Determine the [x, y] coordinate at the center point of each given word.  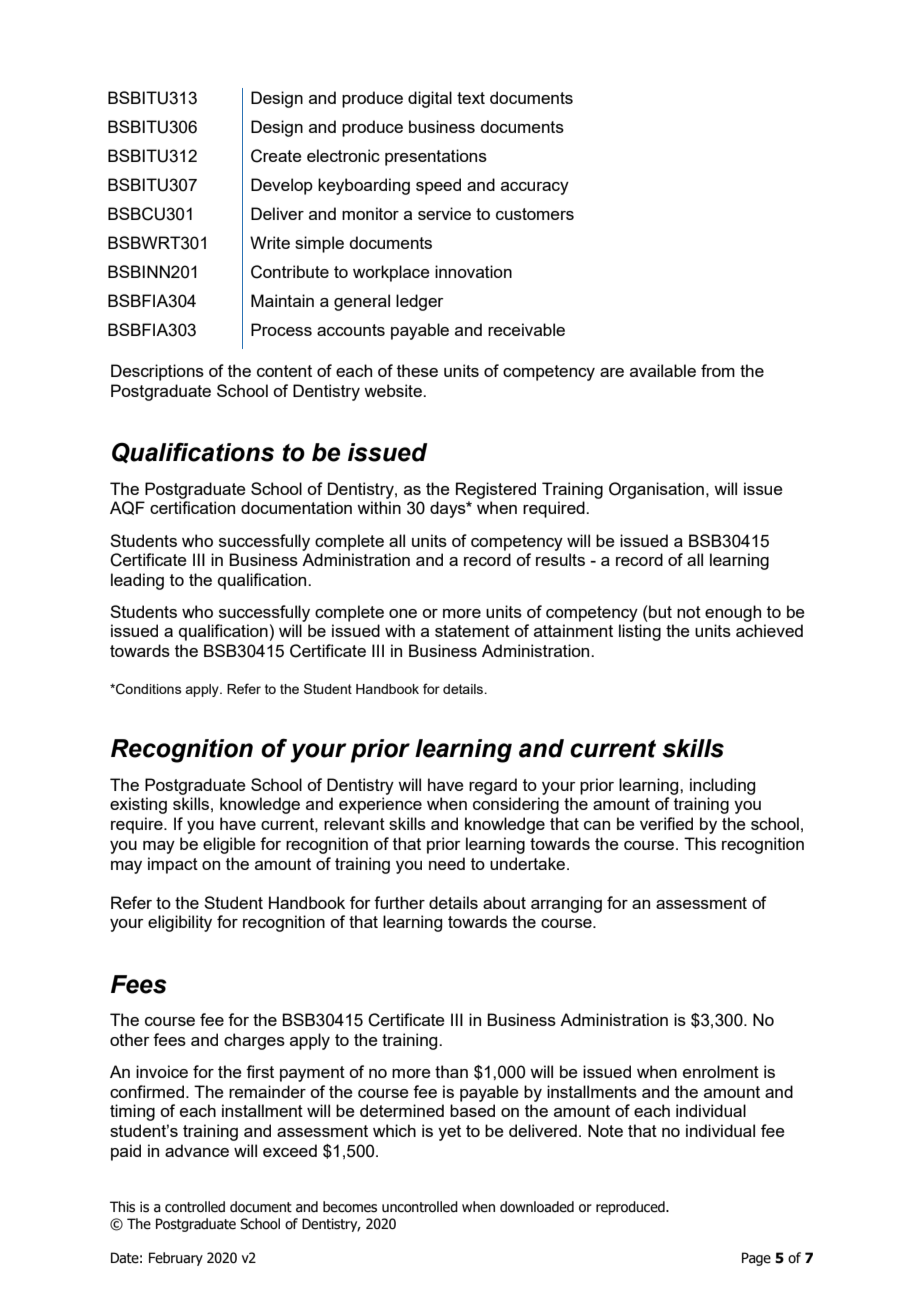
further [399, 902]
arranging [566, 904]
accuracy [535, 188]
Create [276, 156]
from [718, 370]
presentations [436, 157]
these [417, 370]
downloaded [537, 1207]
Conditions [148, 689]
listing [640, 632]
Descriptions [157, 372]
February [176, 1259]
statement [472, 631]
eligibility [180, 923]
